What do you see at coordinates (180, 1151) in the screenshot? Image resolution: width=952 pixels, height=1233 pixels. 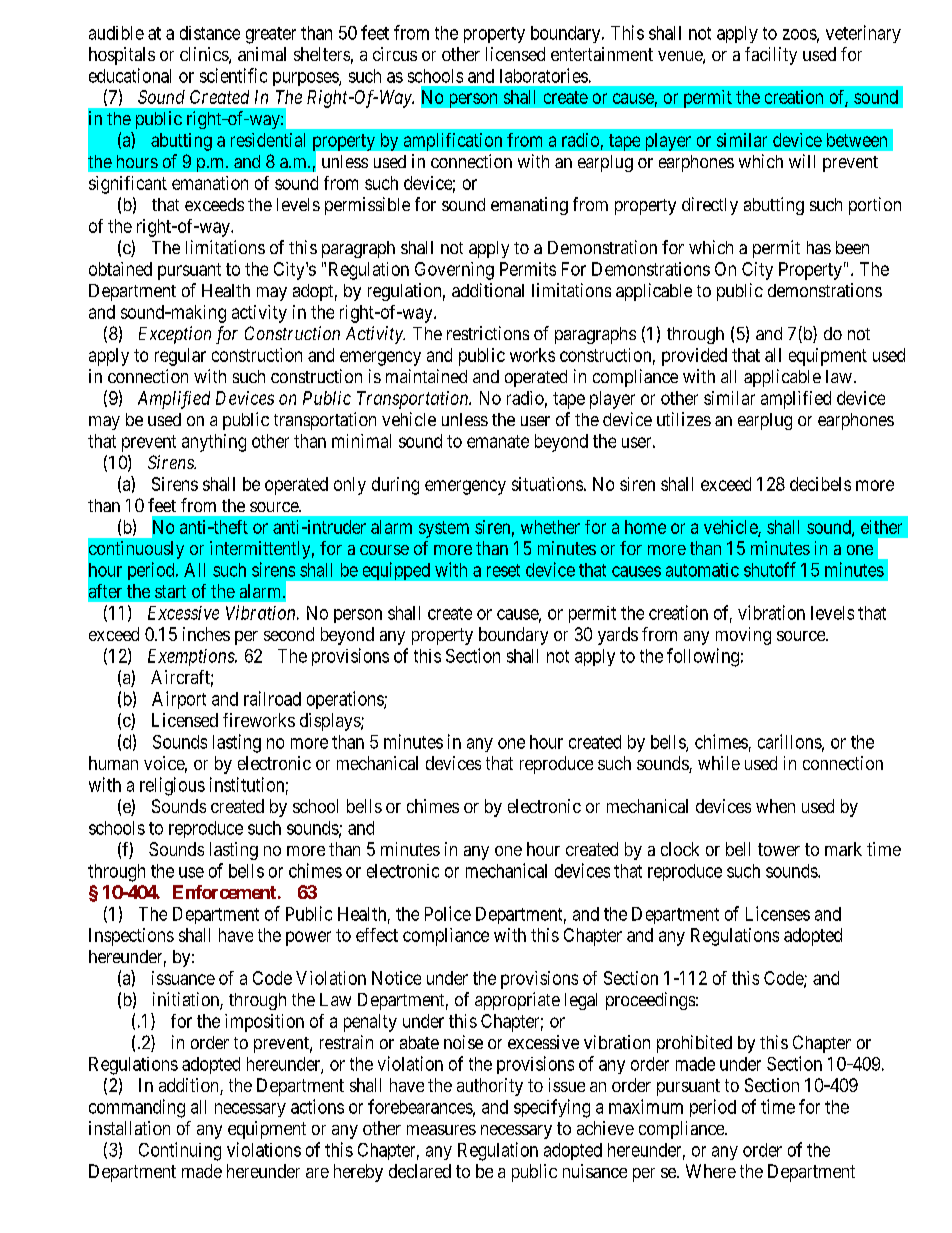 I see `Continuing` at bounding box center [180, 1151].
